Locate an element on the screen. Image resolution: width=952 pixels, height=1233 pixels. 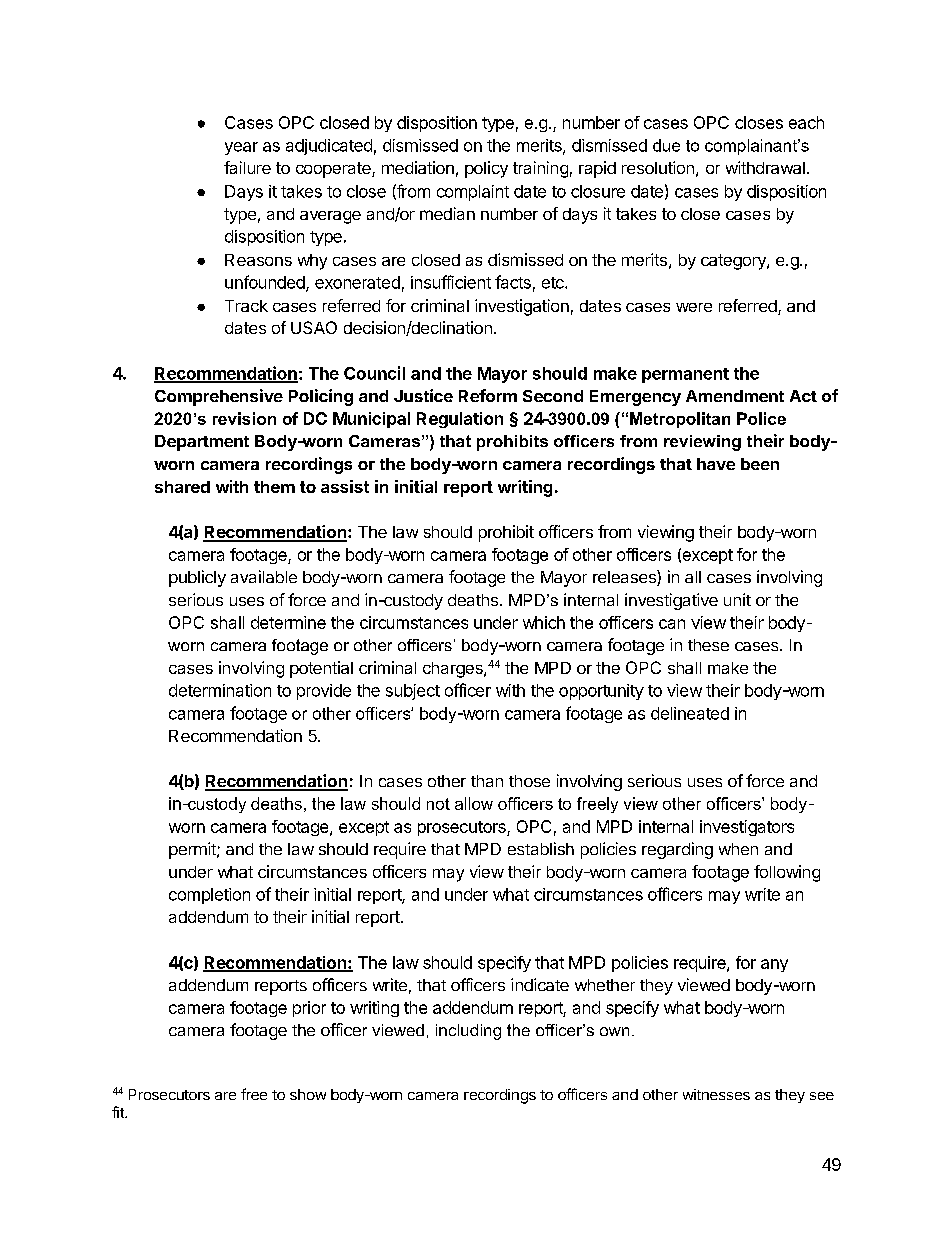
establish is located at coordinates (541, 848).
